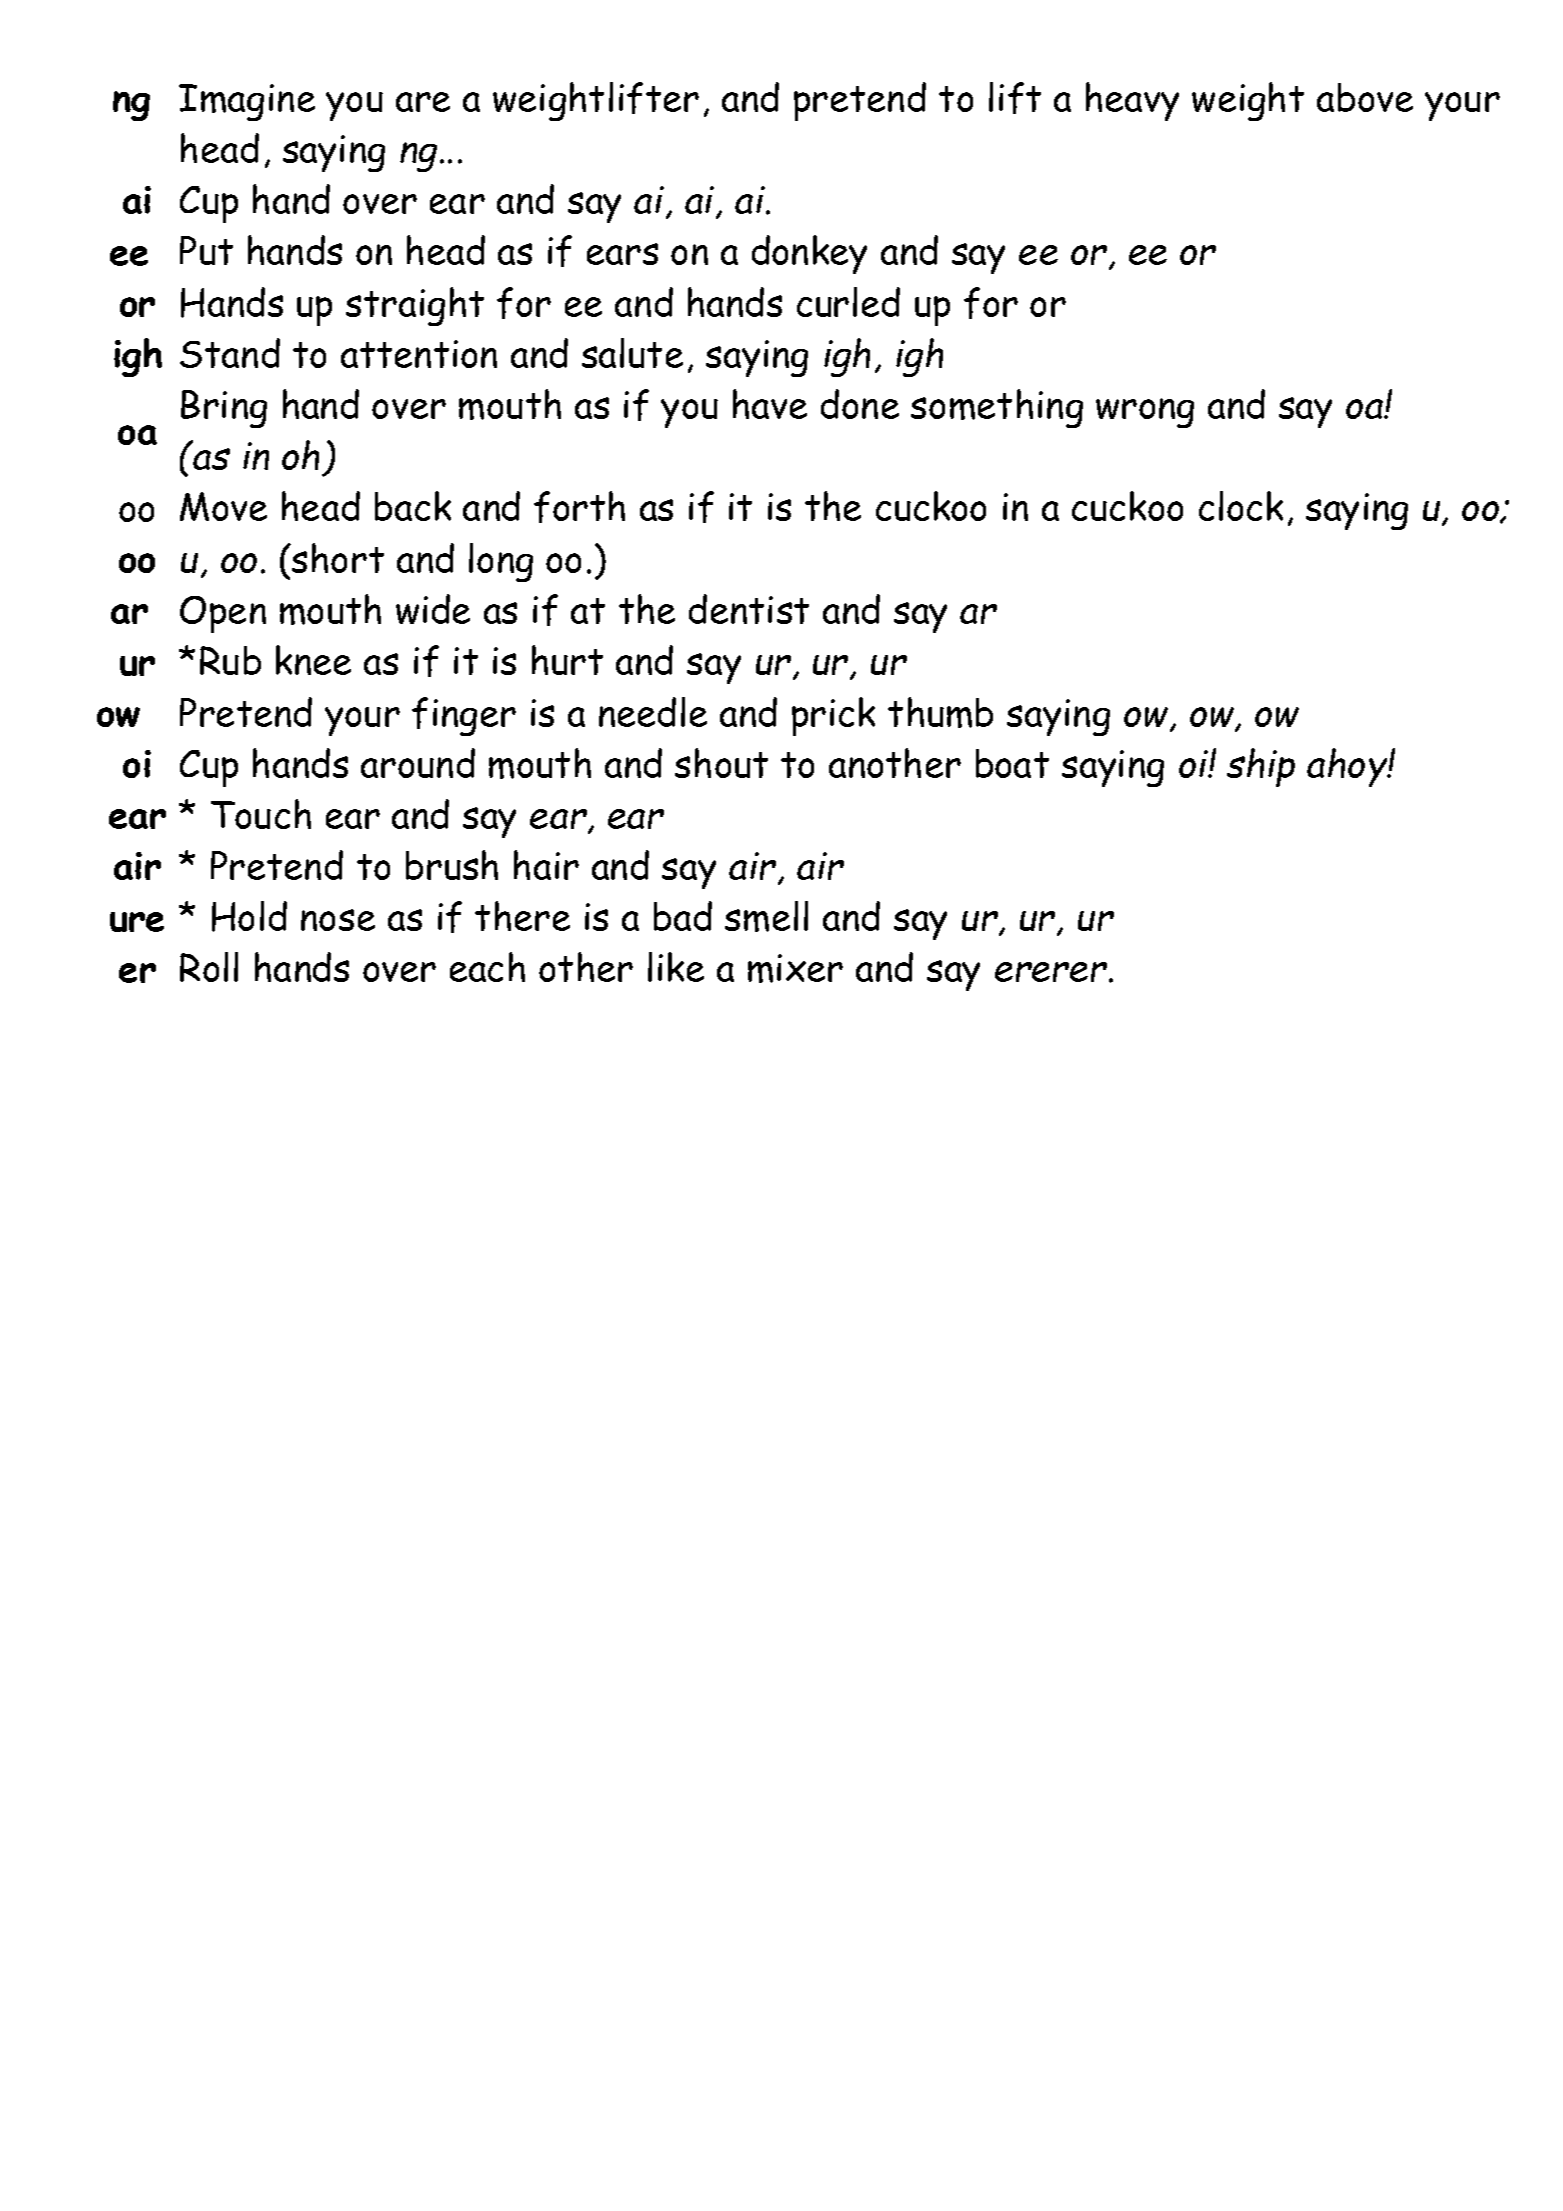  What do you see at coordinates (249, 916) in the image?
I see `Hold` at bounding box center [249, 916].
